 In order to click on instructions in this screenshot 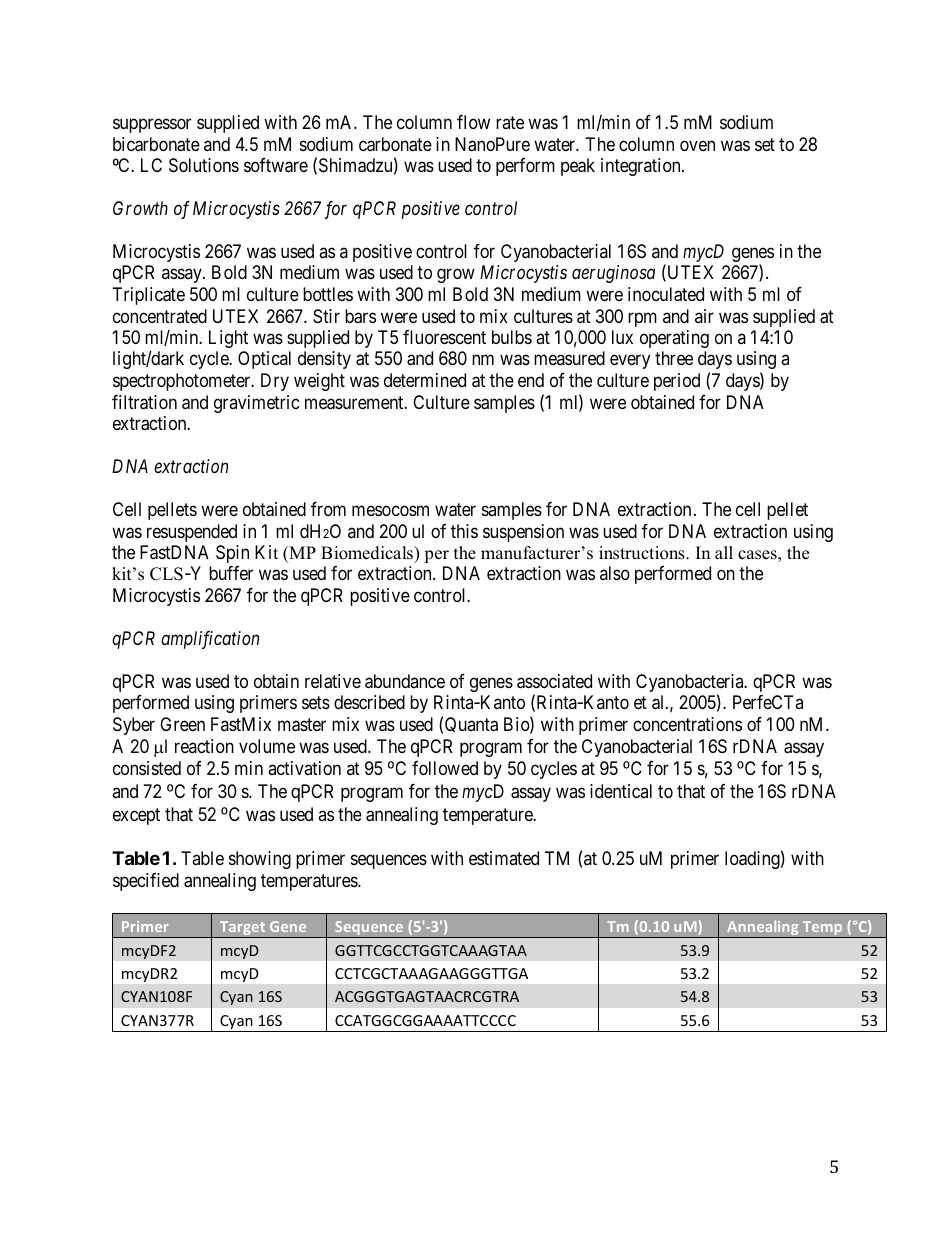, I will do `click(643, 553)`.
